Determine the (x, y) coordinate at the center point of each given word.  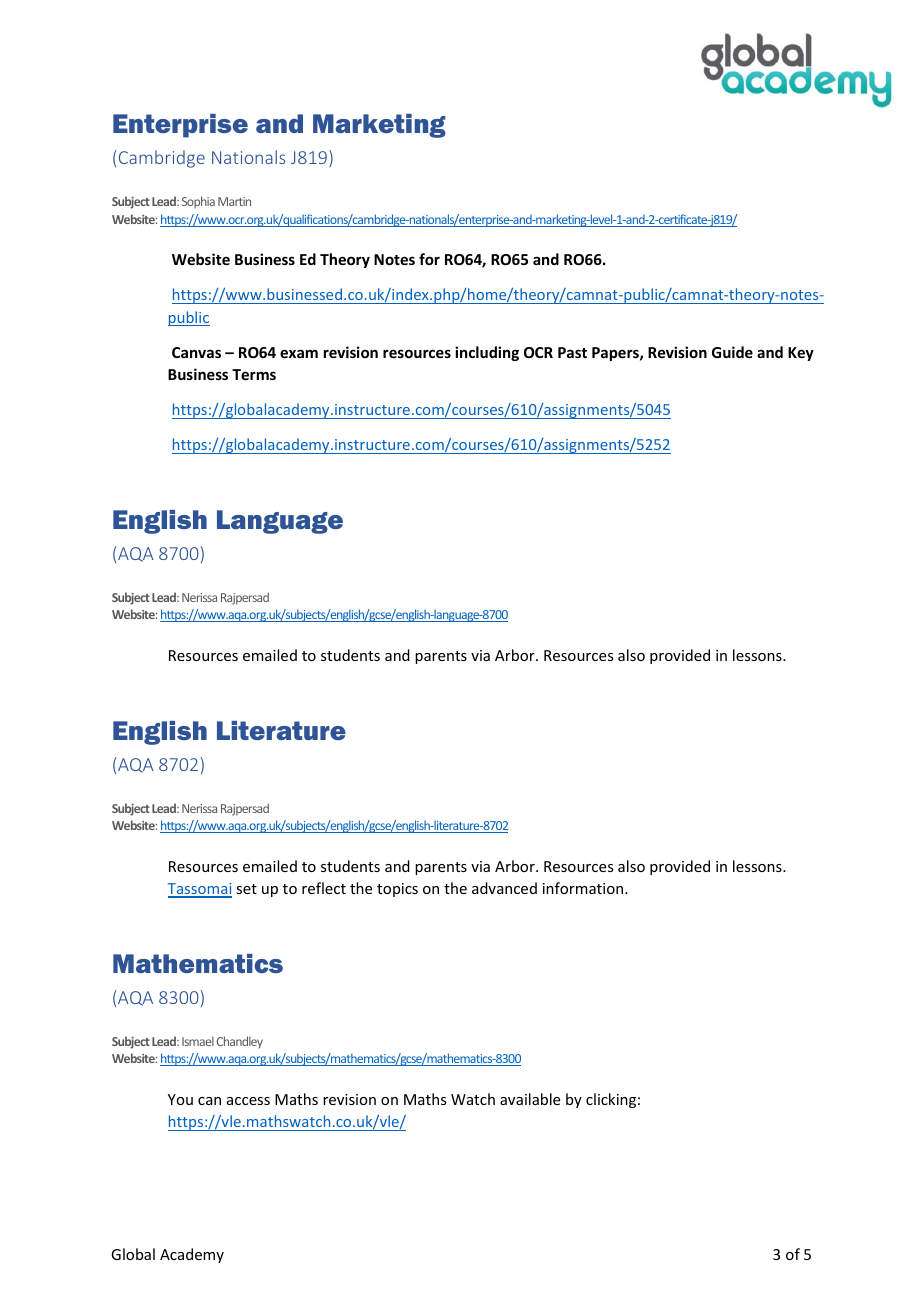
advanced (504, 888)
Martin (234, 201)
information (584, 888)
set (246, 889)
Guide (732, 352)
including (487, 353)
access (248, 1101)
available (530, 1099)
